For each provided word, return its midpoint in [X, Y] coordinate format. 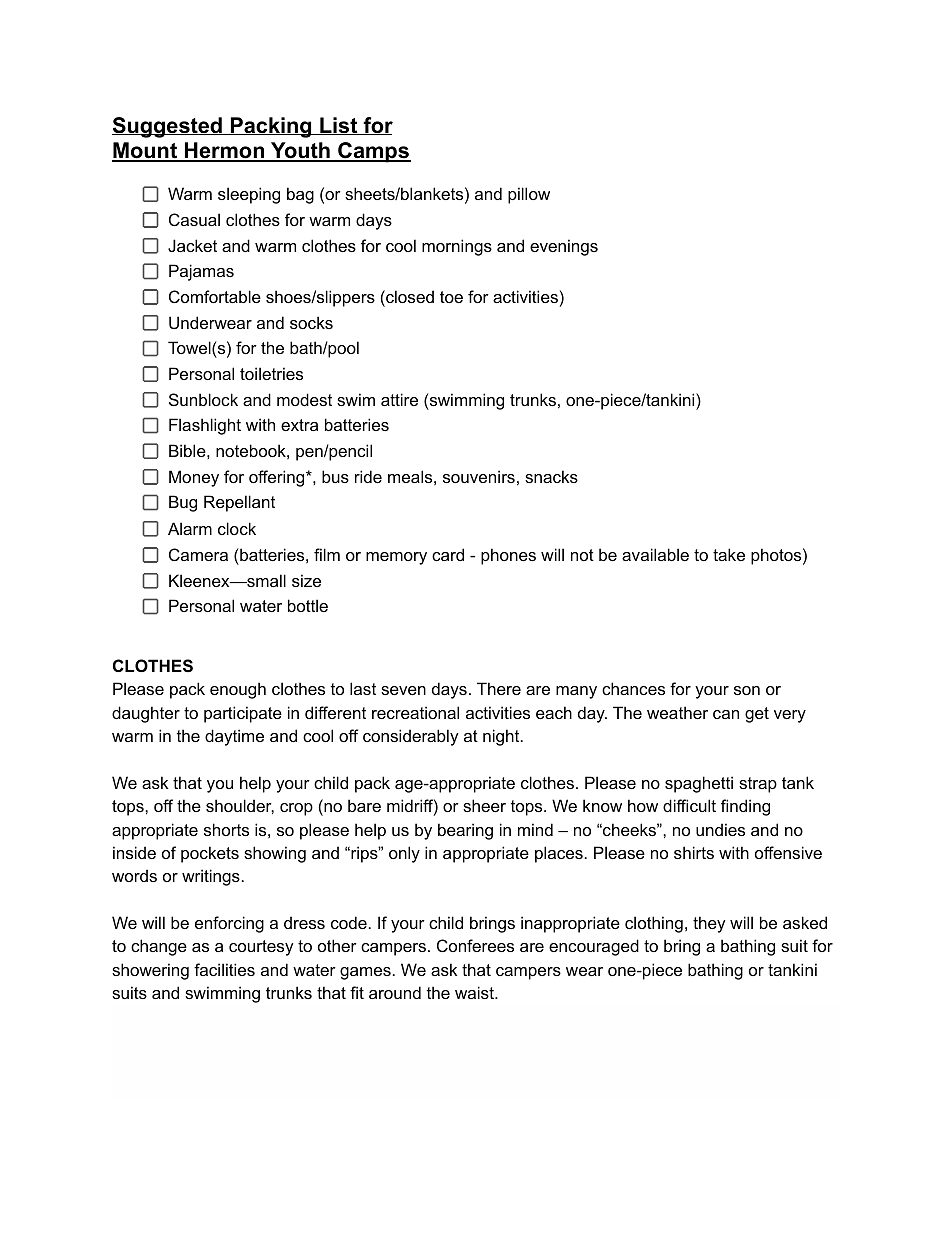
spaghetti [699, 784]
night [502, 737]
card [448, 554]
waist [475, 992]
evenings [564, 247]
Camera [198, 554]
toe [451, 297]
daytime [234, 737]
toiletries [271, 373]
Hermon [224, 151]
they [709, 924]
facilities [224, 969]
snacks [551, 476]
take [729, 554]
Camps [373, 152]
